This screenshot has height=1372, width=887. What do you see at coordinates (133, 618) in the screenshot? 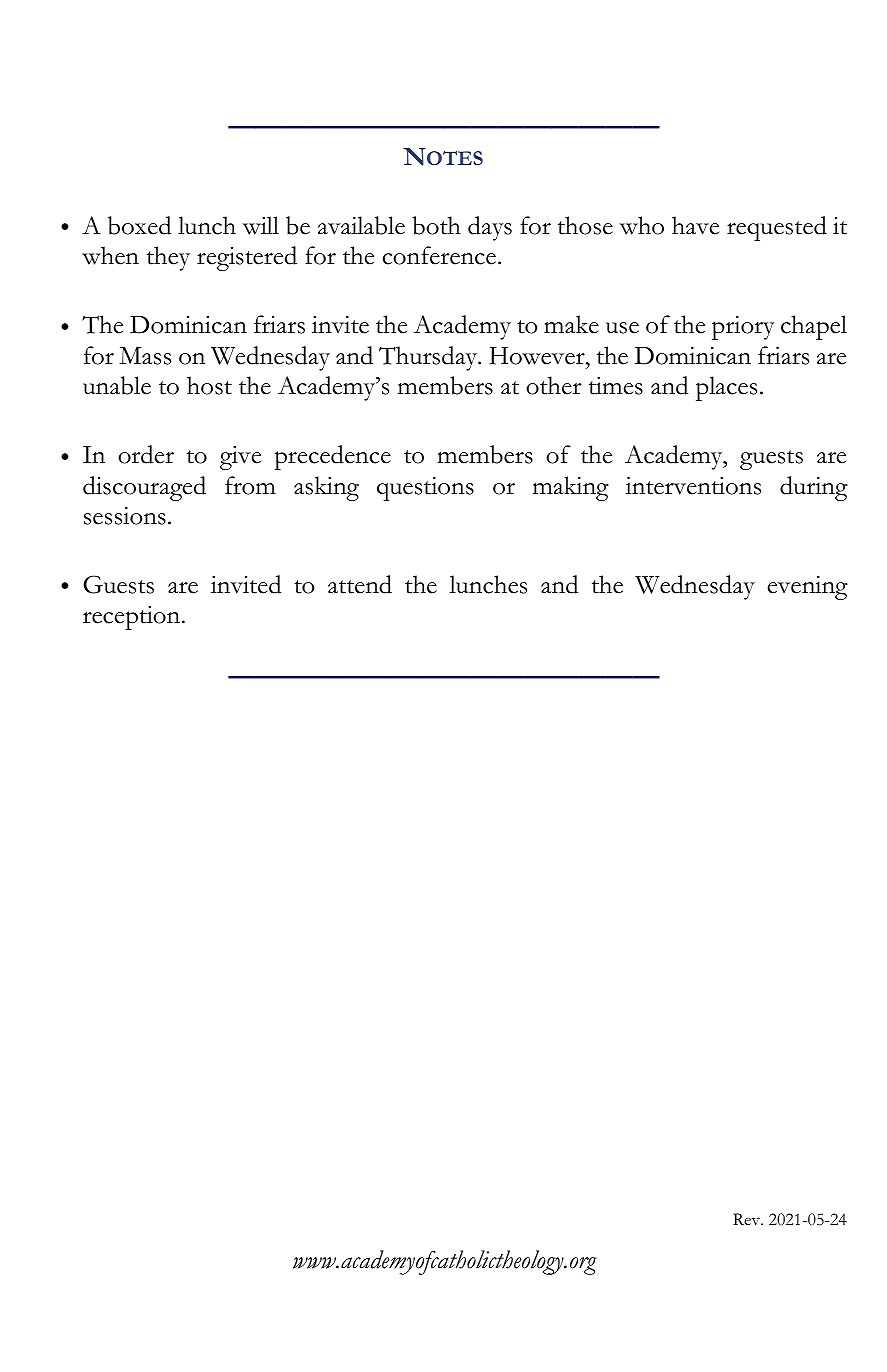
I see `reception` at bounding box center [133, 618].
